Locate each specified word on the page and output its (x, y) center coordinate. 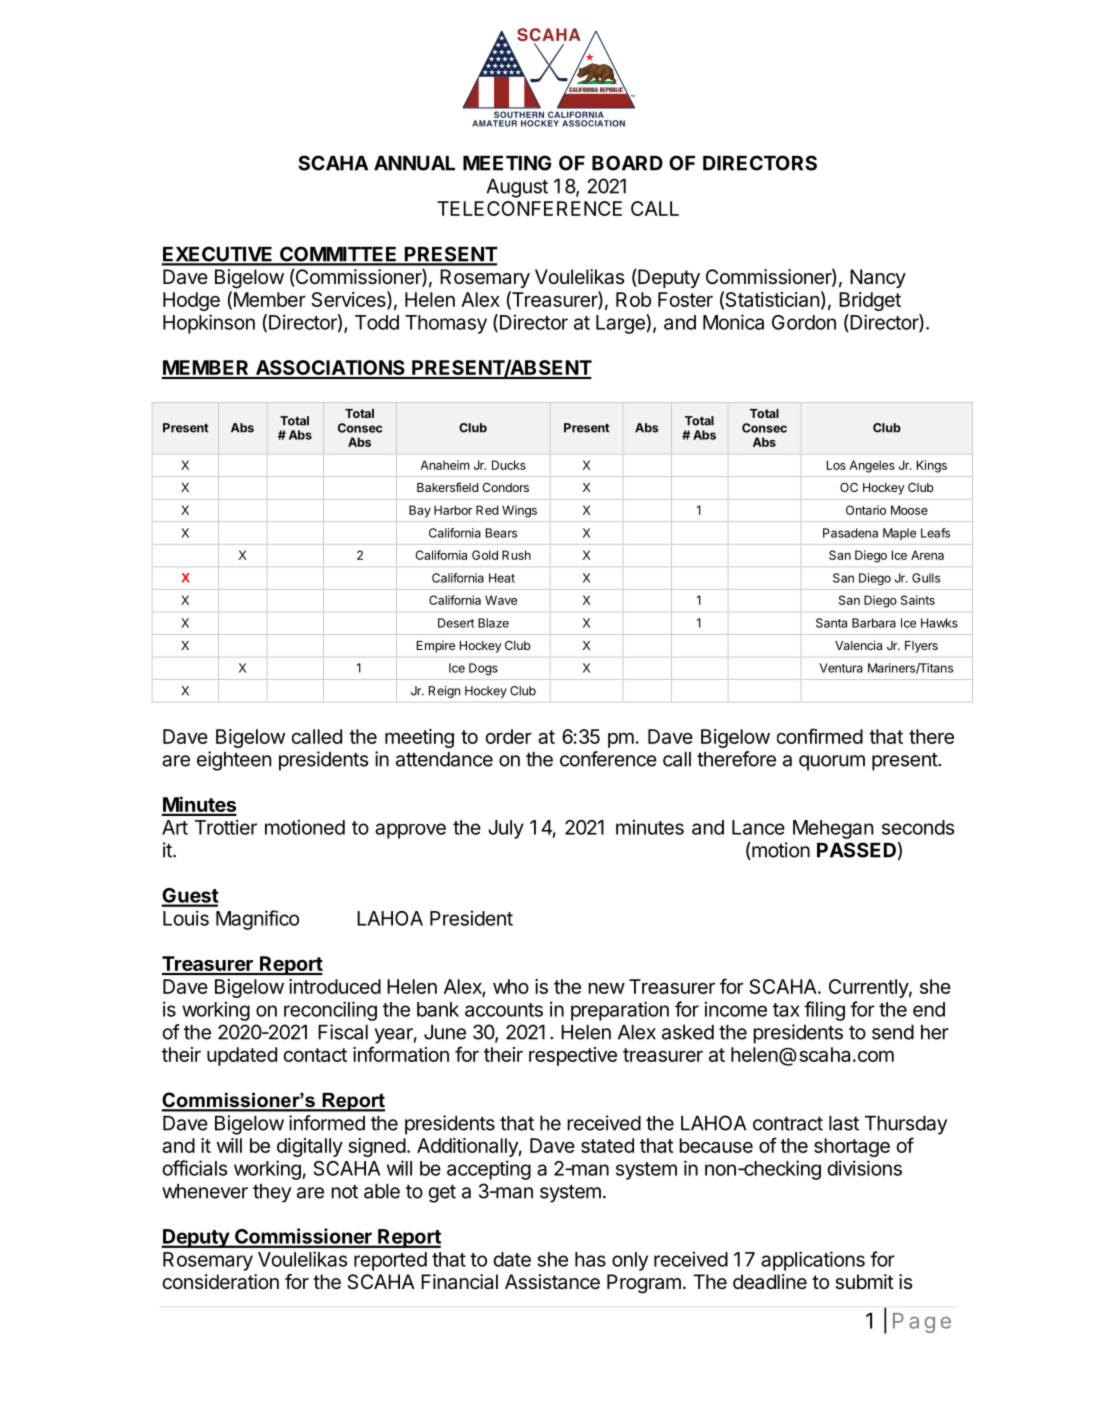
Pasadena (850, 533)
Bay (420, 511)
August (517, 188)
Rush (516, 555)
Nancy (878, 278)
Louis (186, 918)
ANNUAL (414, 163)
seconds (918, 827)
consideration (220, 1282)
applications (813, 1261)
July (506, 829)
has (590, 1259)
